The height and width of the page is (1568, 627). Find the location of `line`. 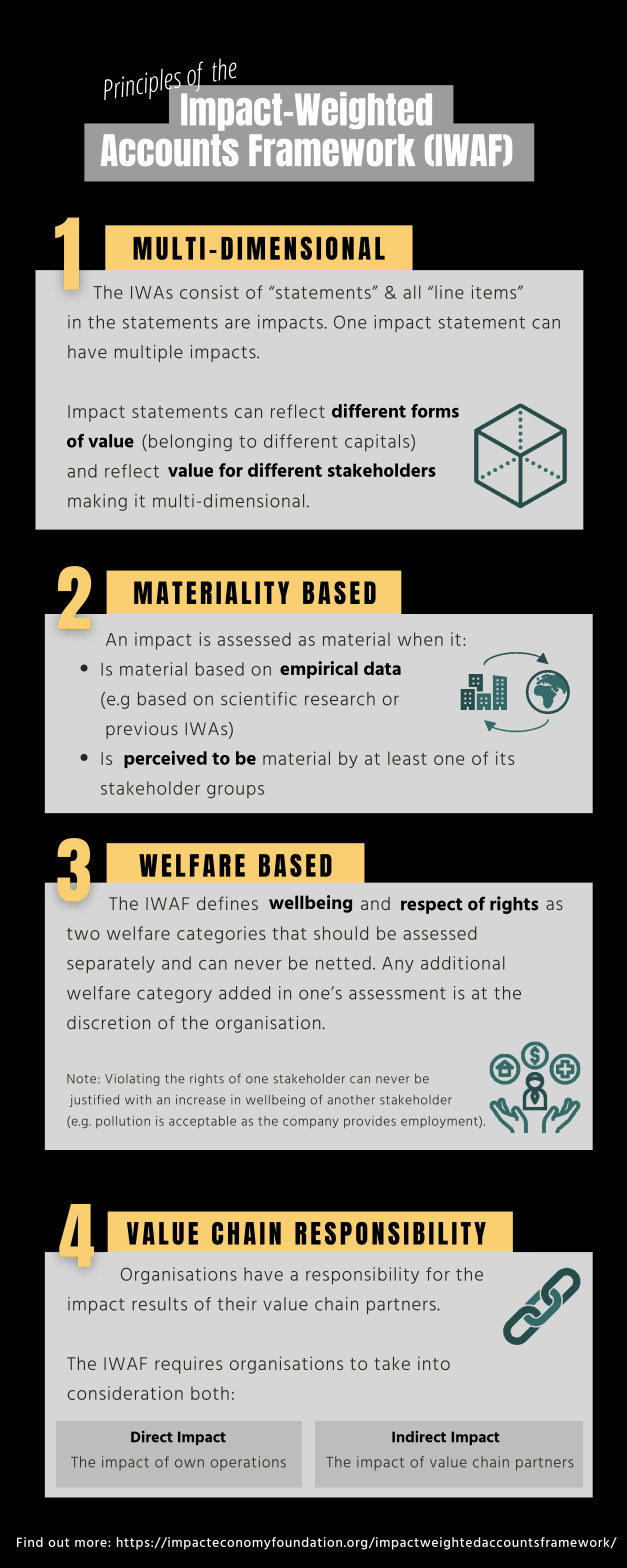

line is located at coordinates (449, 292).
